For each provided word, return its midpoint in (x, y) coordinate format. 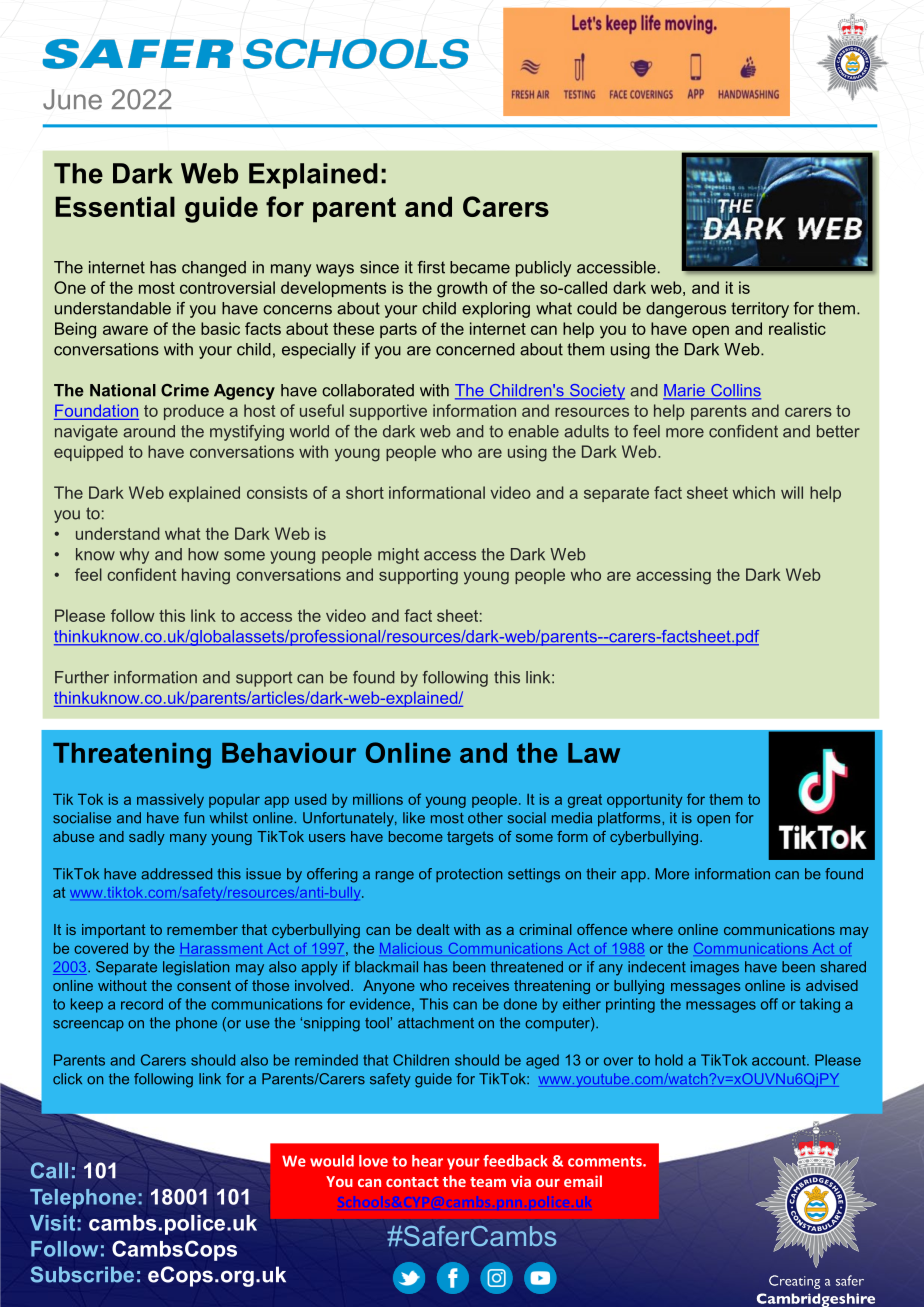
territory (760, 310)
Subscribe (82, 1274)
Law (594, 753)
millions (378, 799)
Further (82, 677)
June (72, 99)
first (431, 267)
